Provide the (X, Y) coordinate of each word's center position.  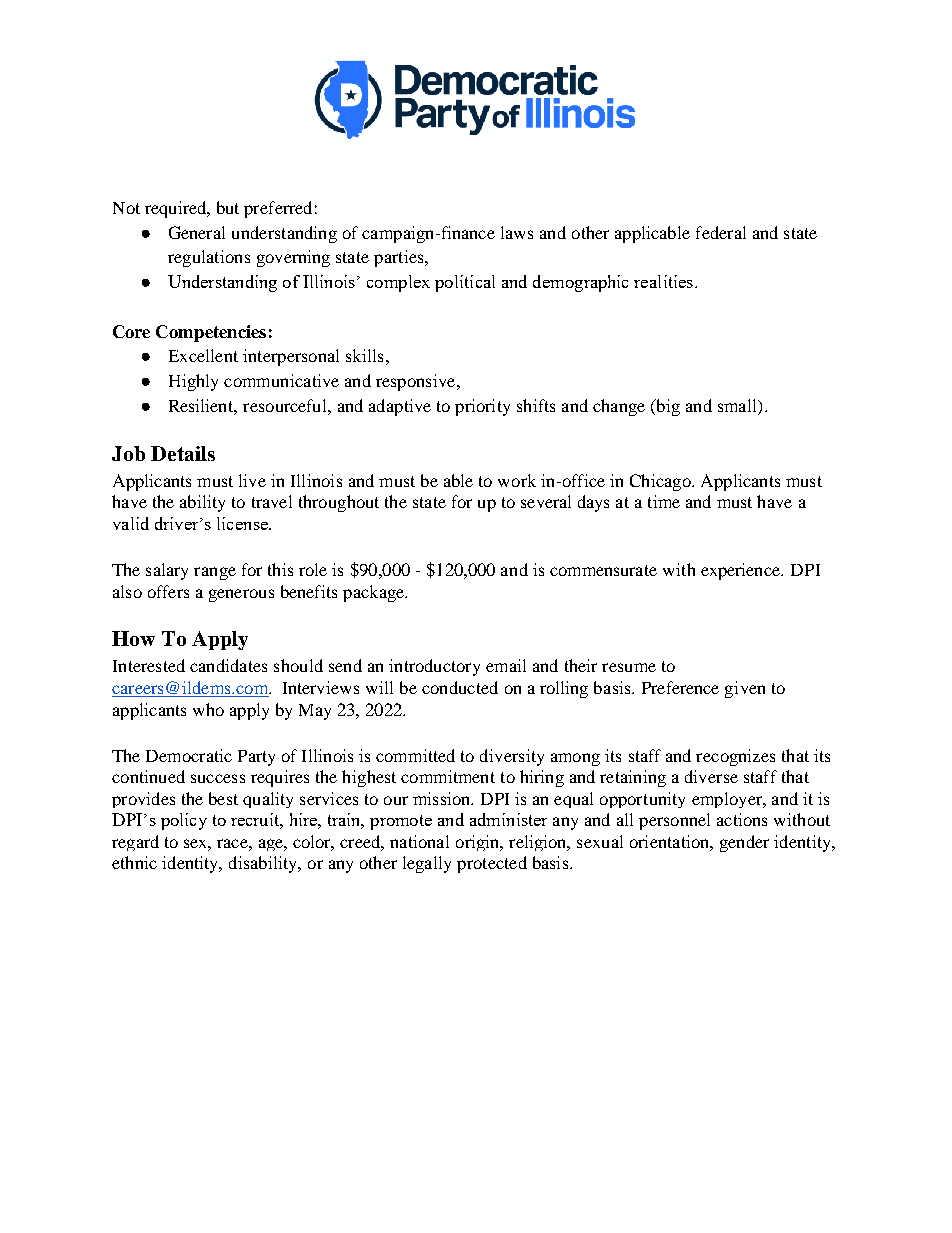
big (667, 407)
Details (183, 453)
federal (721, 232)
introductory (434, 667)
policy (184, 821)
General (197, 232)
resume (629, 667)
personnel (674, 821)
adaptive (400, 407)
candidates (228, 665)
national (419, 841)
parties (400, 258)
